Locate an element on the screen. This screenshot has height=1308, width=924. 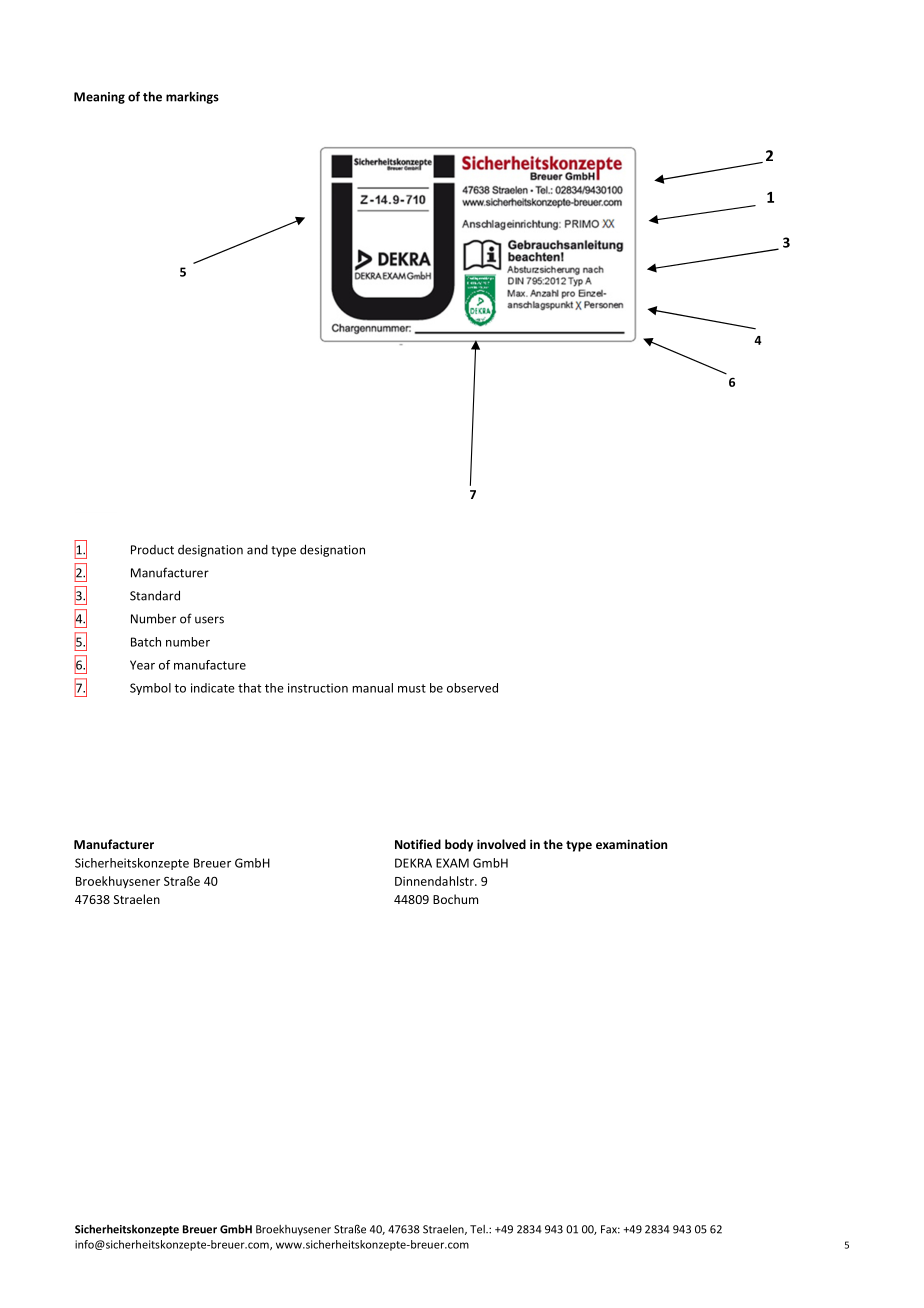
Product is located at coordinates (152, 550).
